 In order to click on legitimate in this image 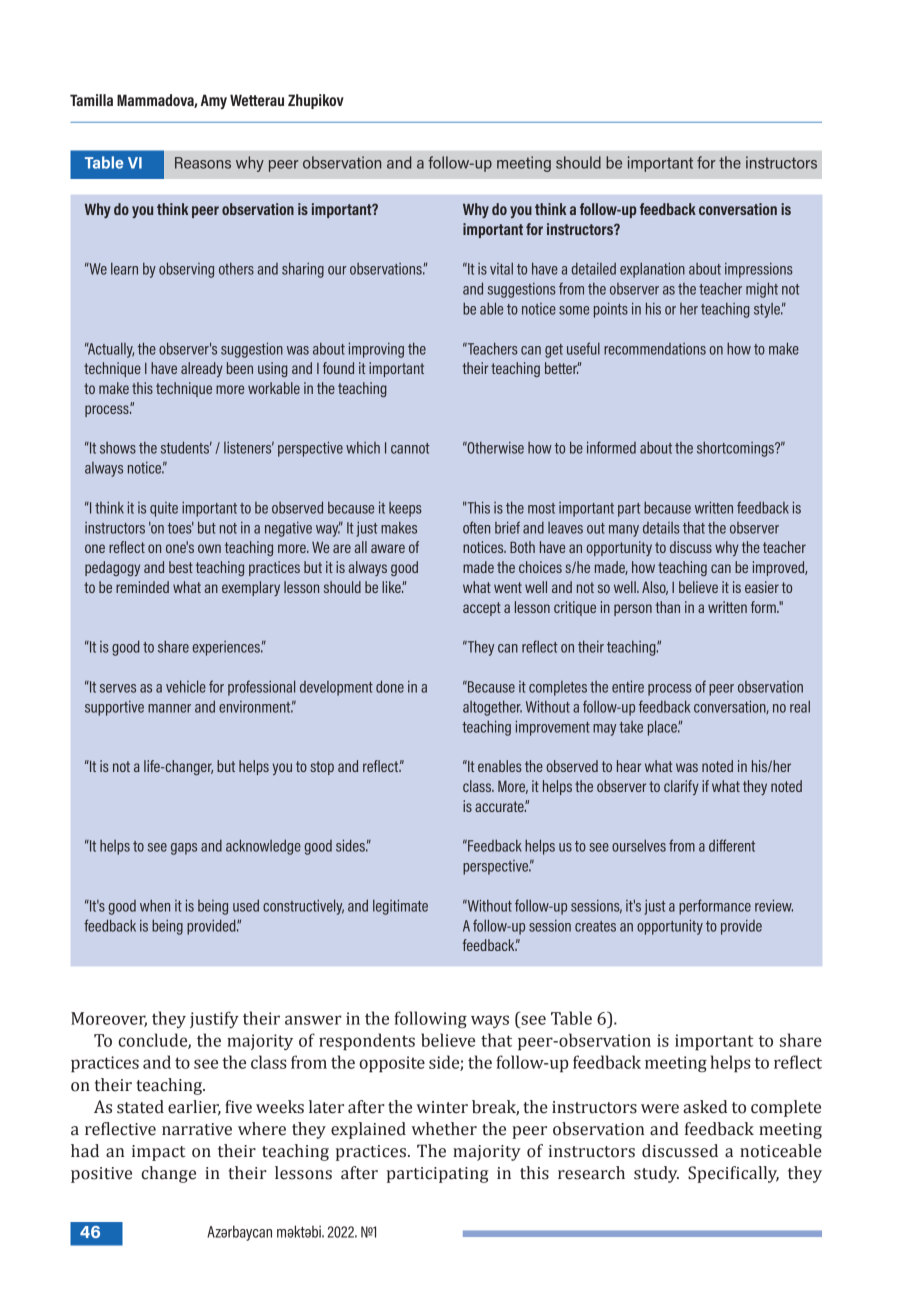, I will do `click(400, 907)`.
